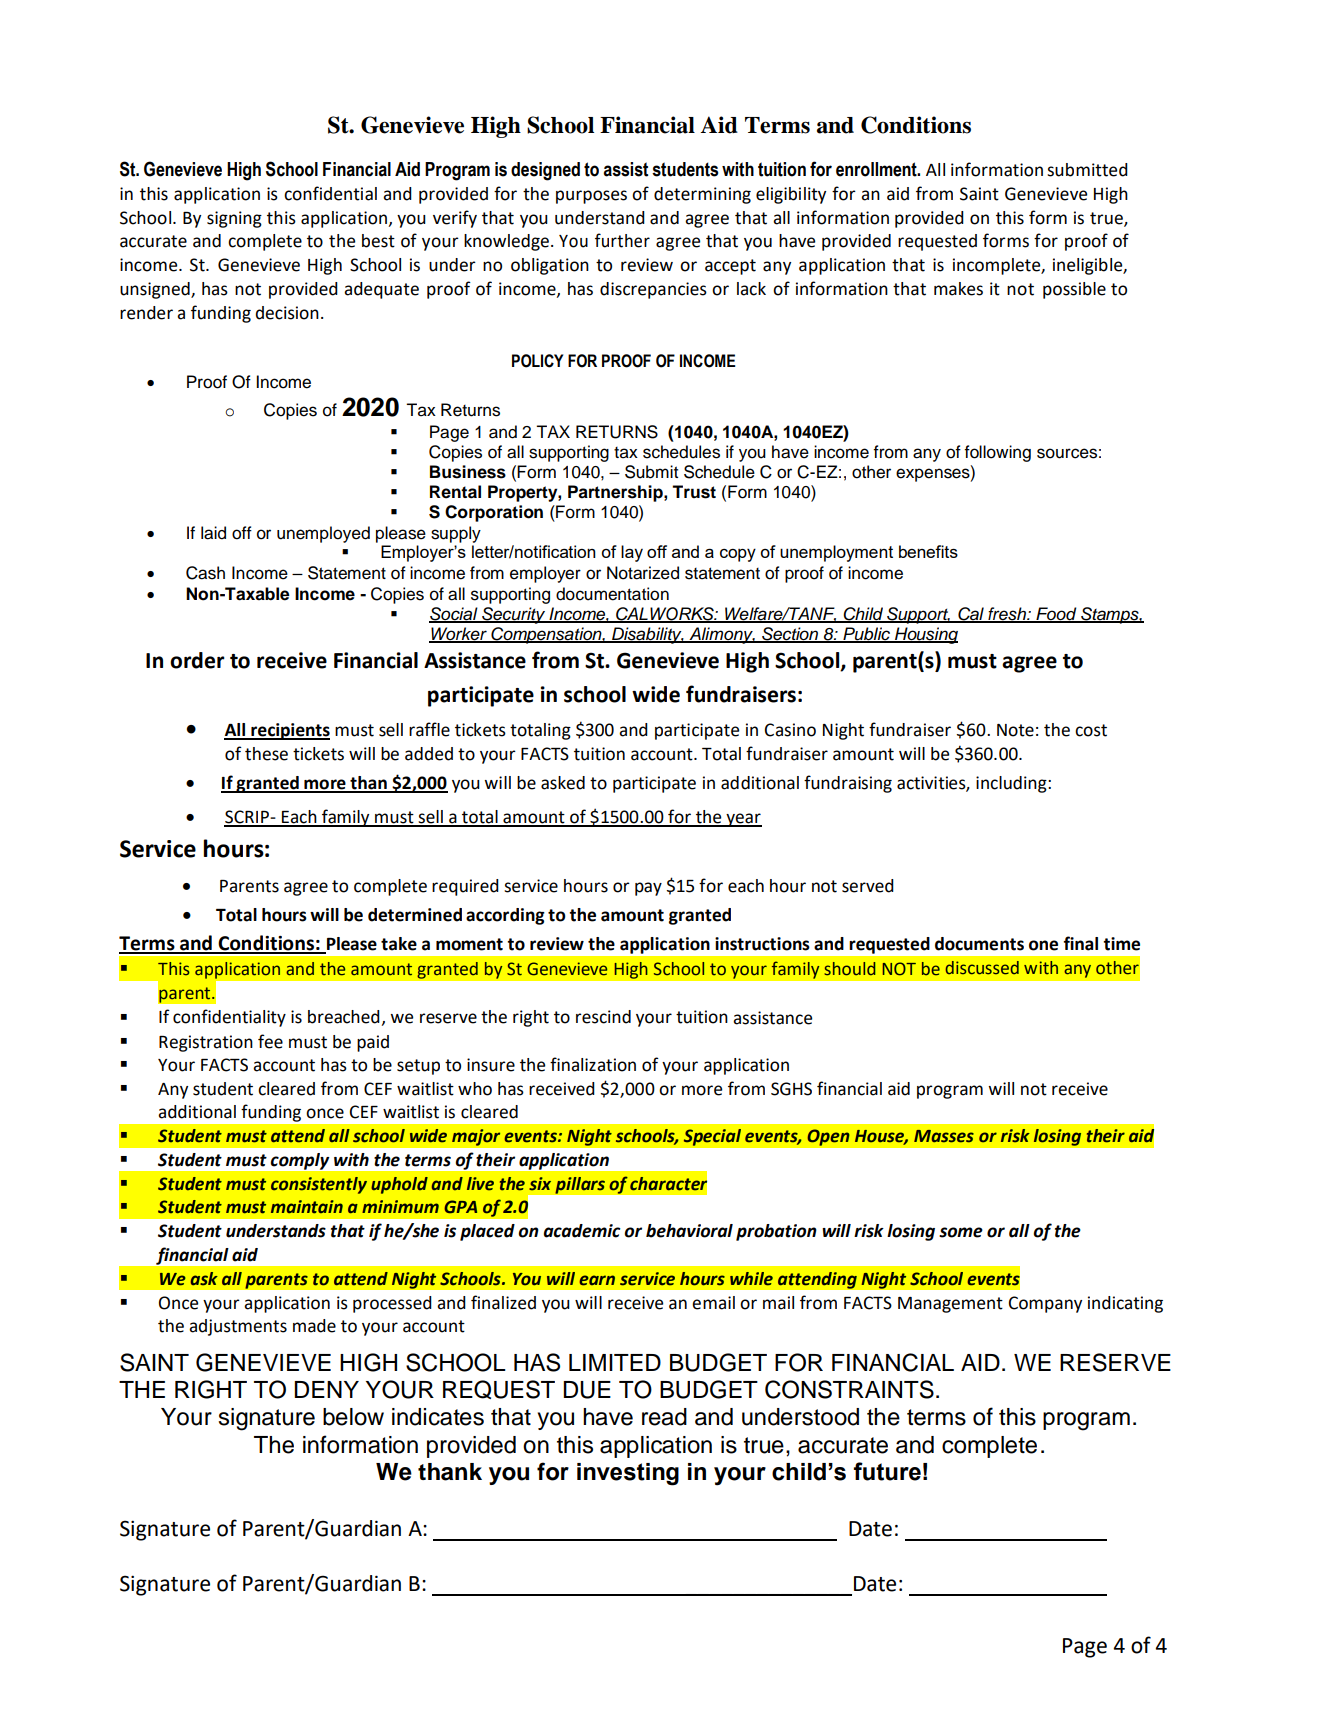  Describe the element at coordinates (622, 240) in the screenshot. I see `further` at that location.
